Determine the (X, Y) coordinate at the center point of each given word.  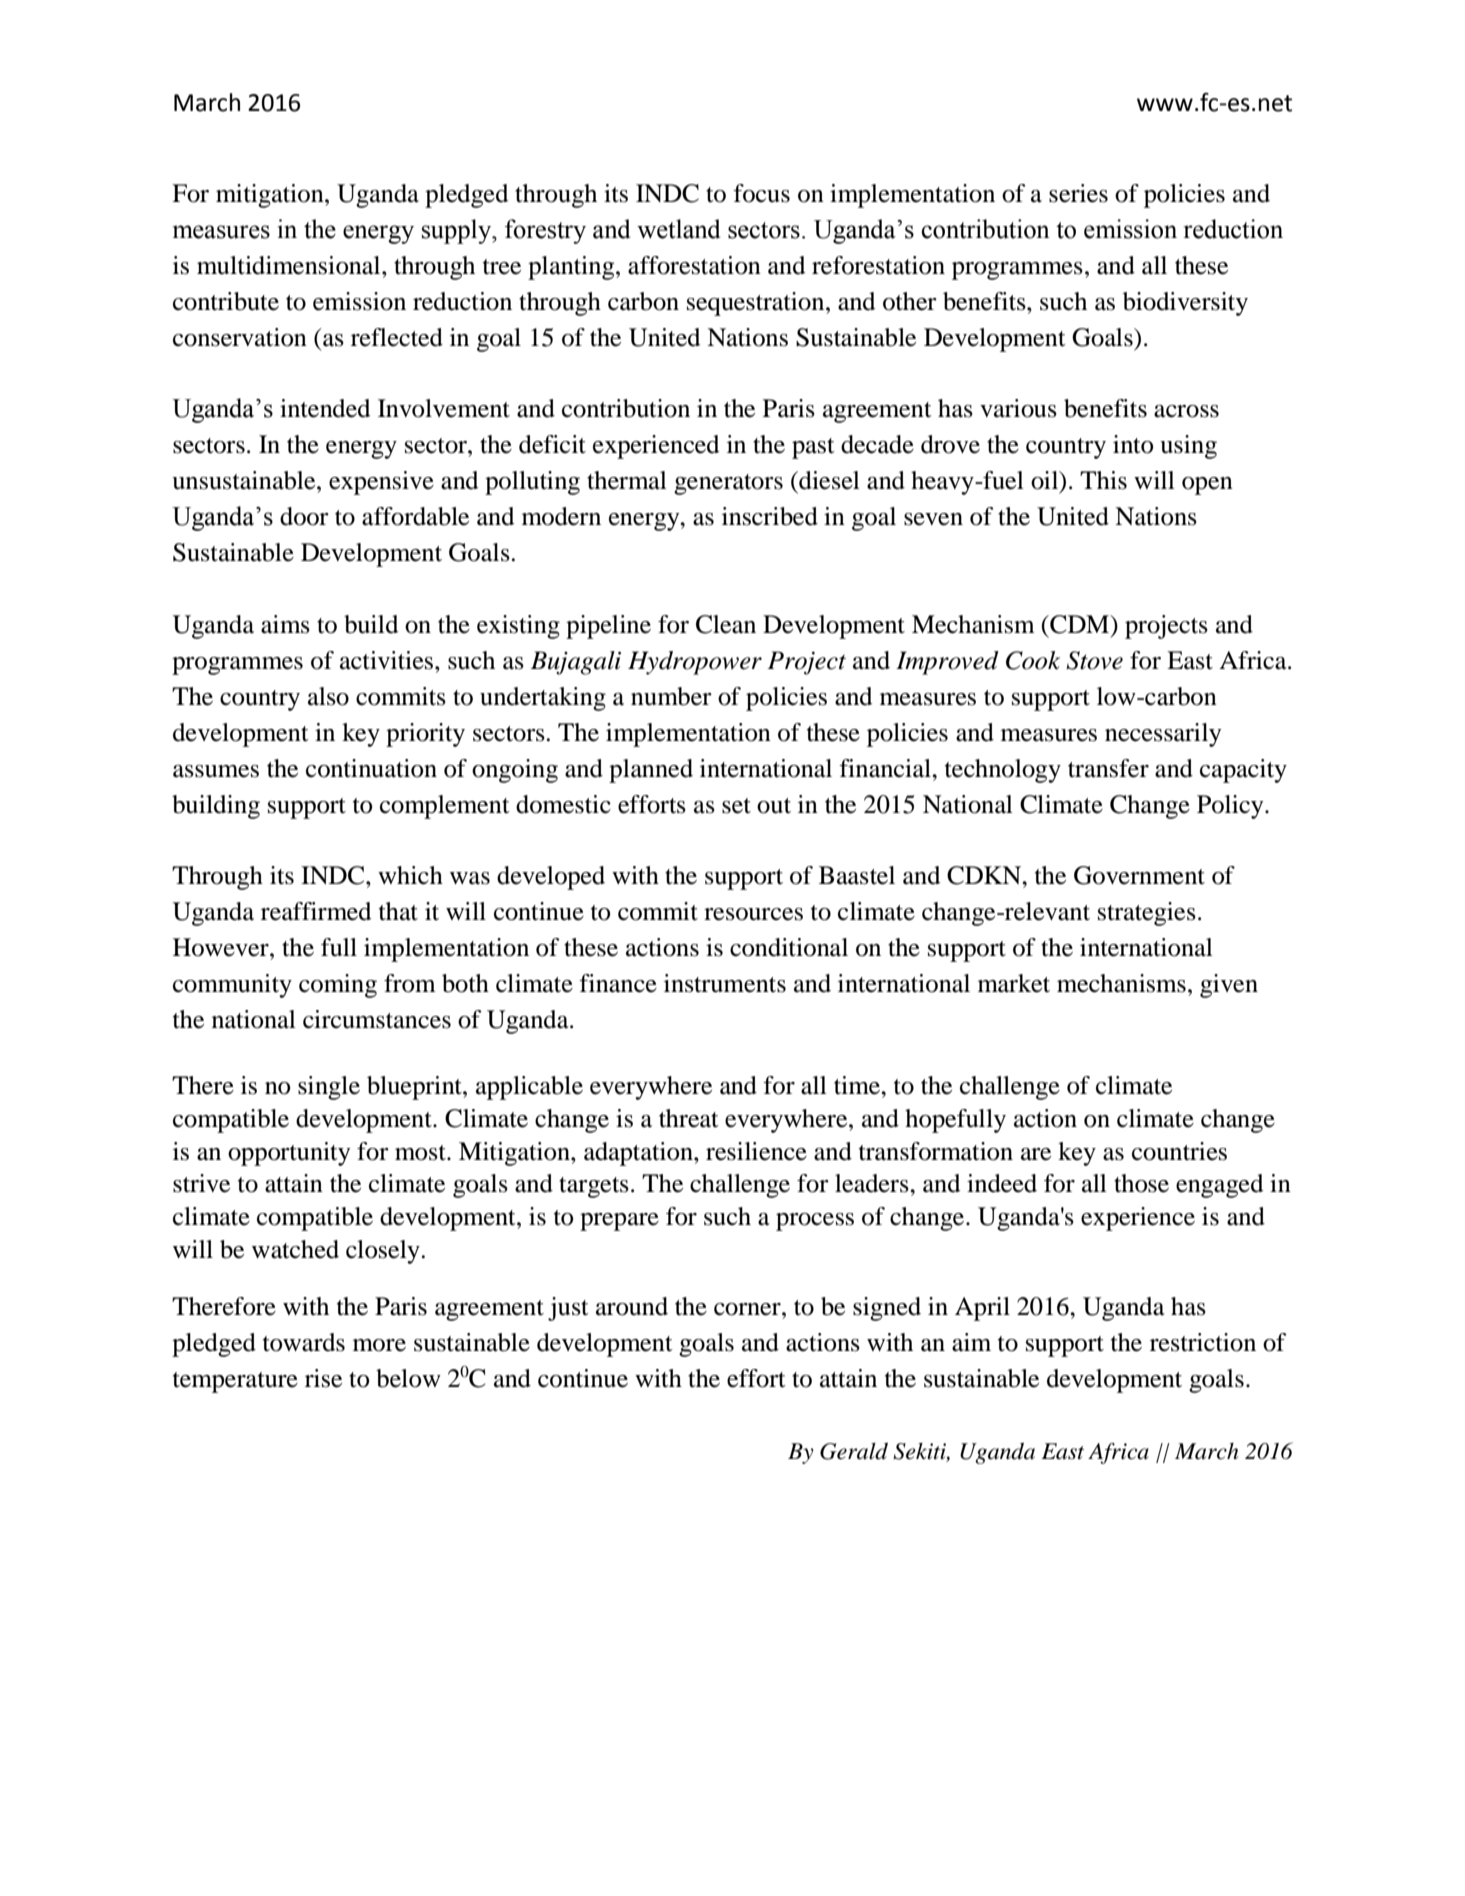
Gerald (854, 1451)
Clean (726, 624)
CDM (1080, 624)
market (1014, 983)
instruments (725, 983)
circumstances (377, 1019)
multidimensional (290, 265)
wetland (679, 229)
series (1078, 193)
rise (323, 1378)
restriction (1203, 1342)
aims (285, 624)
